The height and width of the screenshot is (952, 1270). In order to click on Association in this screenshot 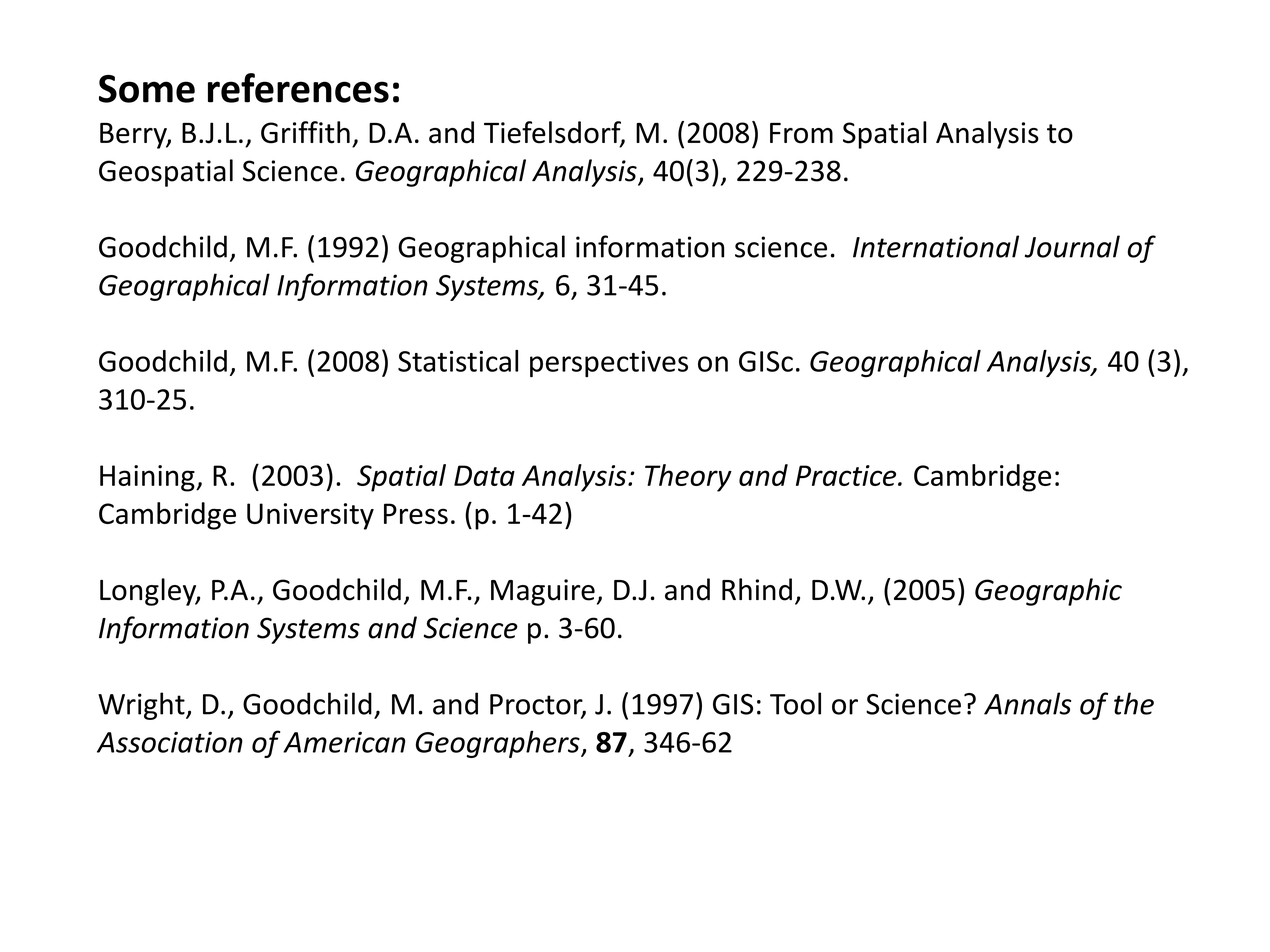, I will do `click(170, 742)`.
